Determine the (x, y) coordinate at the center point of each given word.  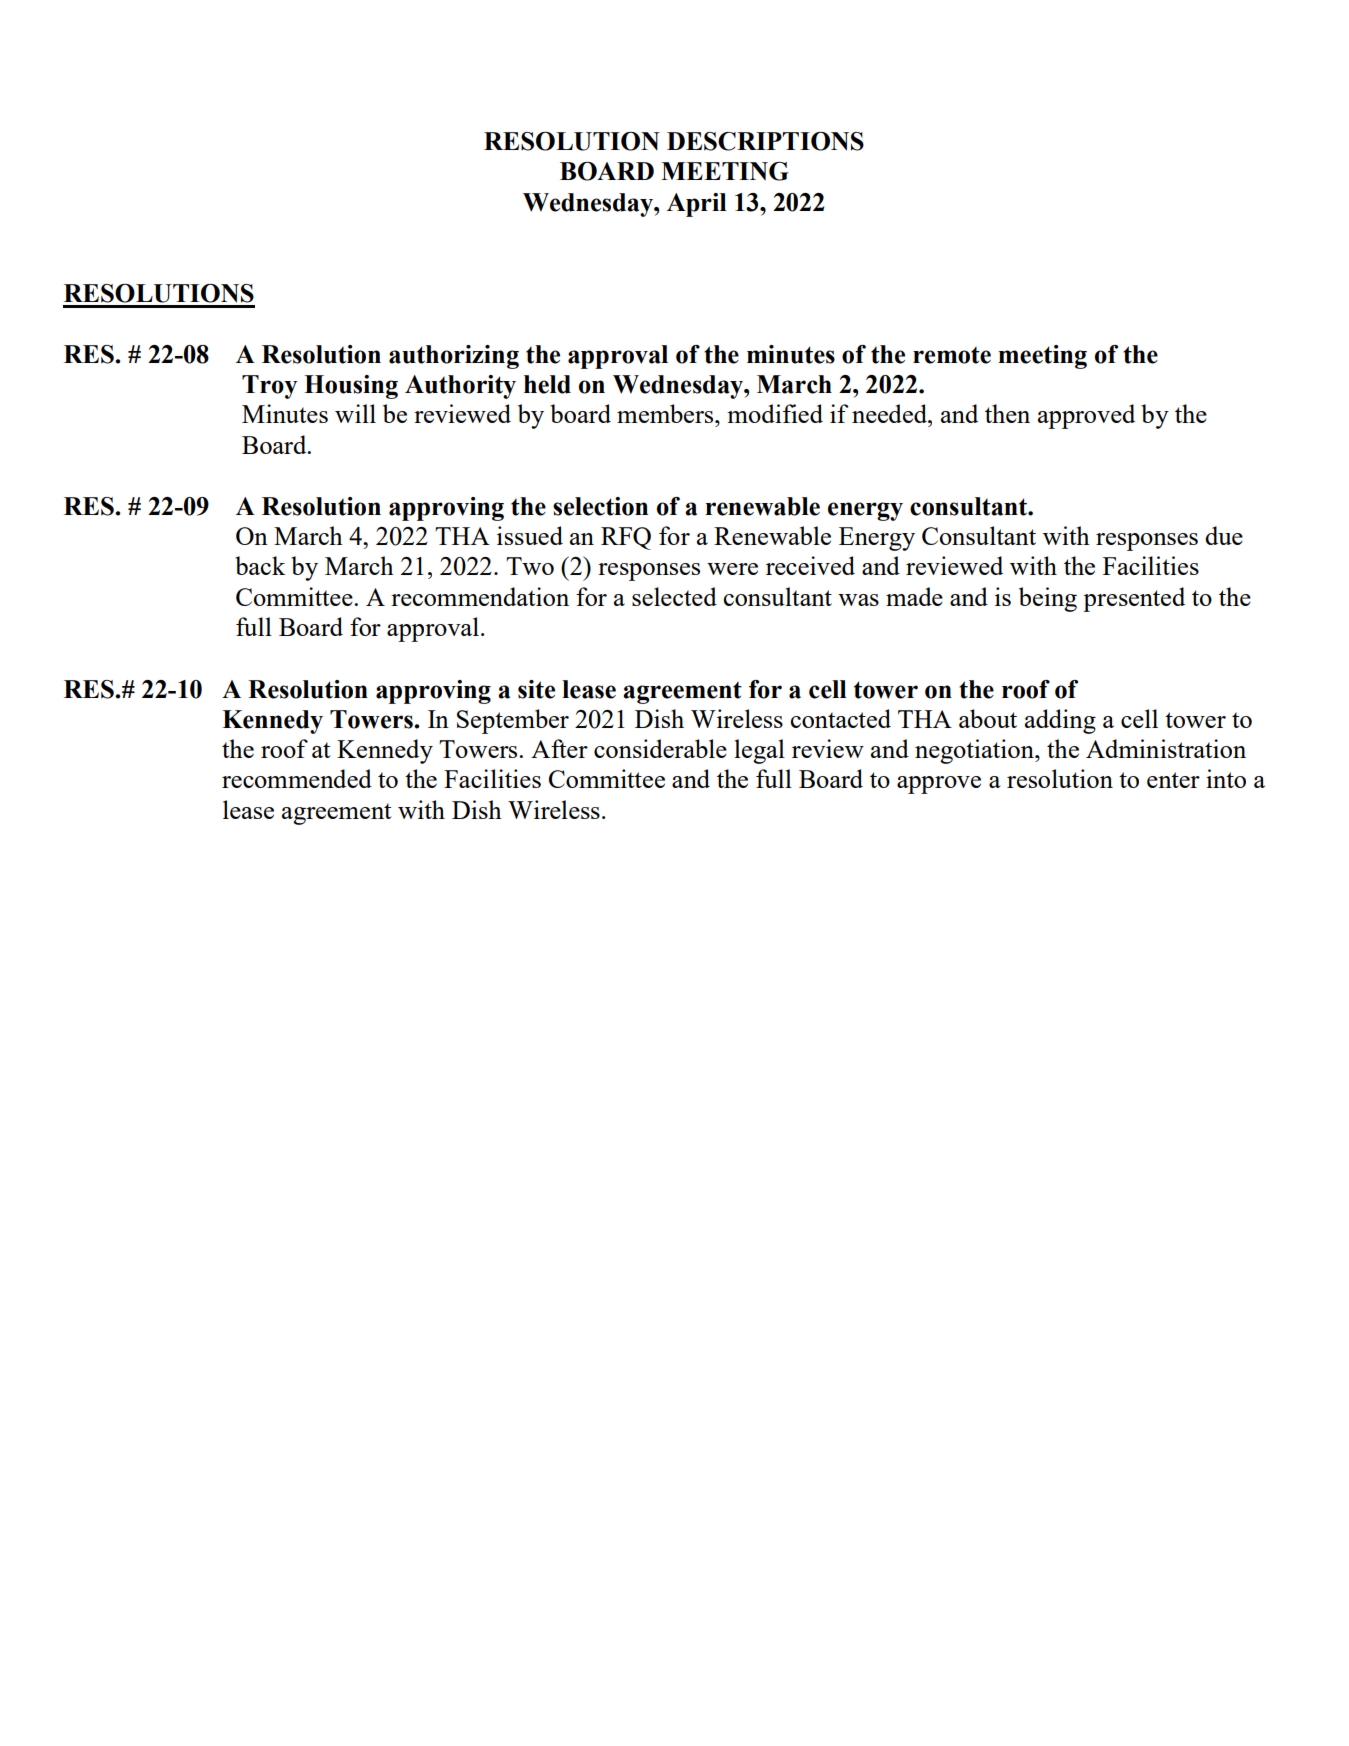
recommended (297, 778)
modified (775, 413)
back (260, 565)
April (697, 205)
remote (952, 355)
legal (759, 751)
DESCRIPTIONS (765, 141)
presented (1134, 599)
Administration (1166, 748)
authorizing (454, 357)
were (732, 569)
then (1007, 413)
